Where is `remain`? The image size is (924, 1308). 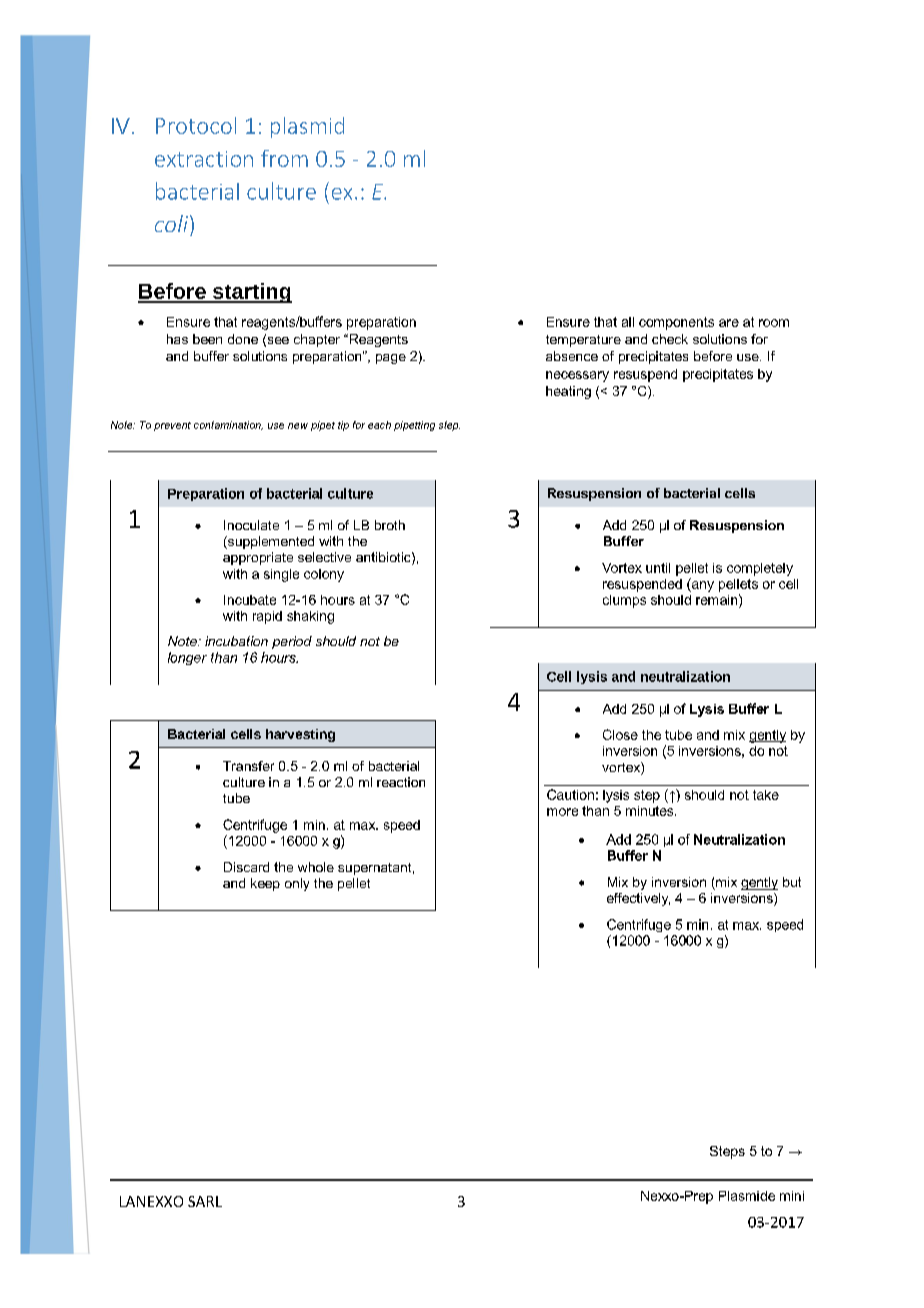 remain is located at coordinates (718, 599).
